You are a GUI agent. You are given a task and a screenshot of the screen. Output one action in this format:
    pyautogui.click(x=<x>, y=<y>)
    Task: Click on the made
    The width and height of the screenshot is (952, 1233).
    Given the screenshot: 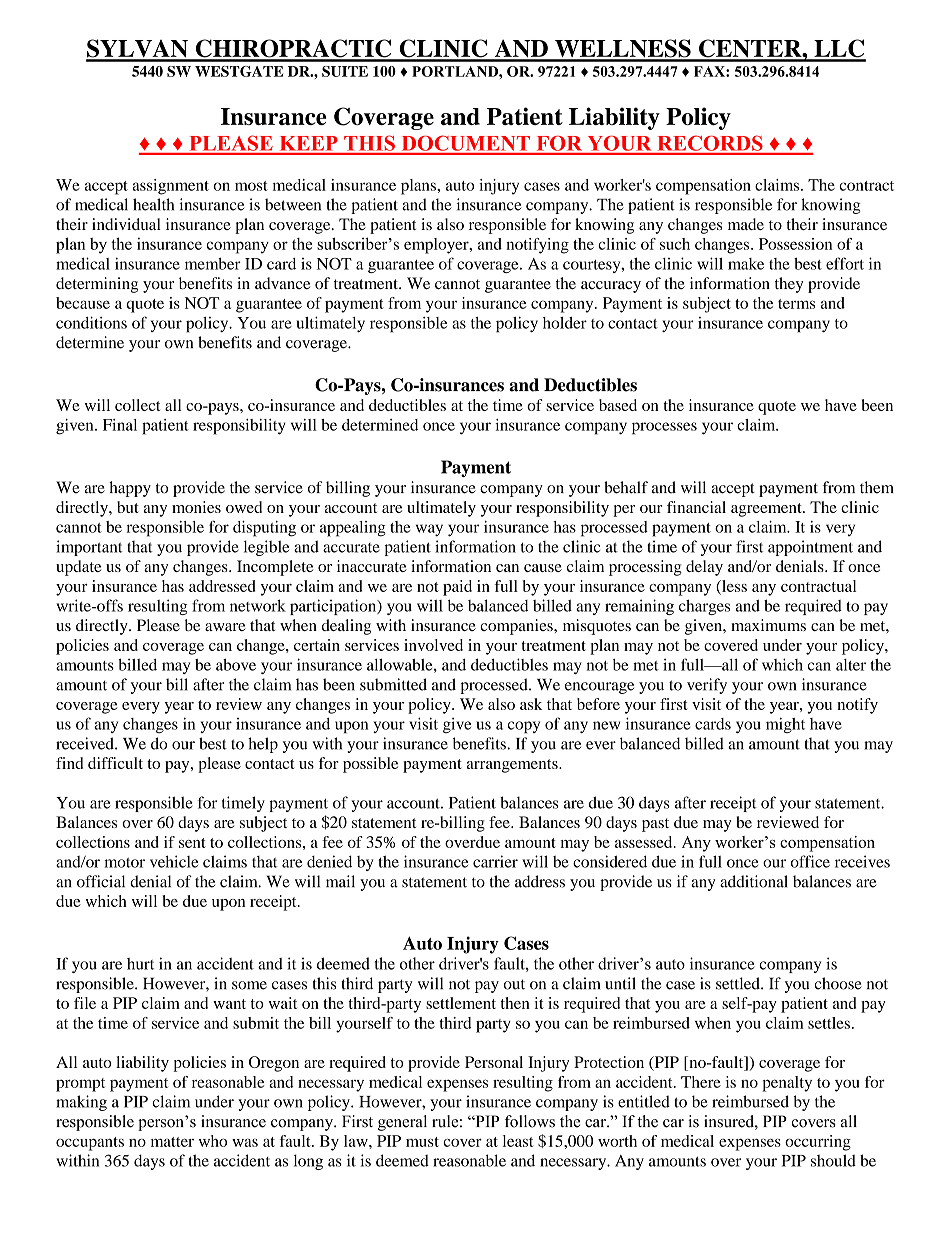 What is the action you would take?
    pyautogui.click(x=746, y=224)
